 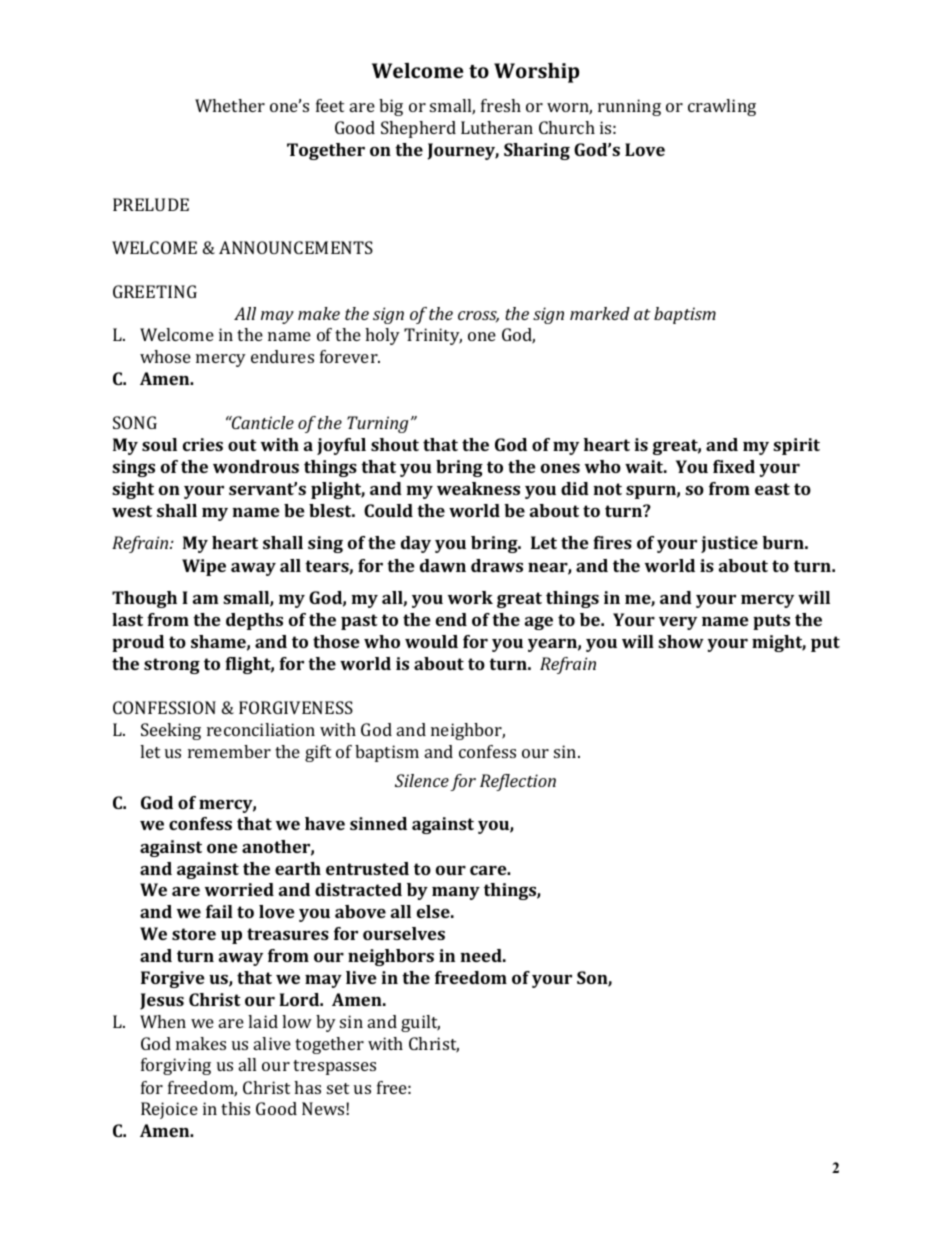 I want to click on Reflection, so click(x=518, y=782).
